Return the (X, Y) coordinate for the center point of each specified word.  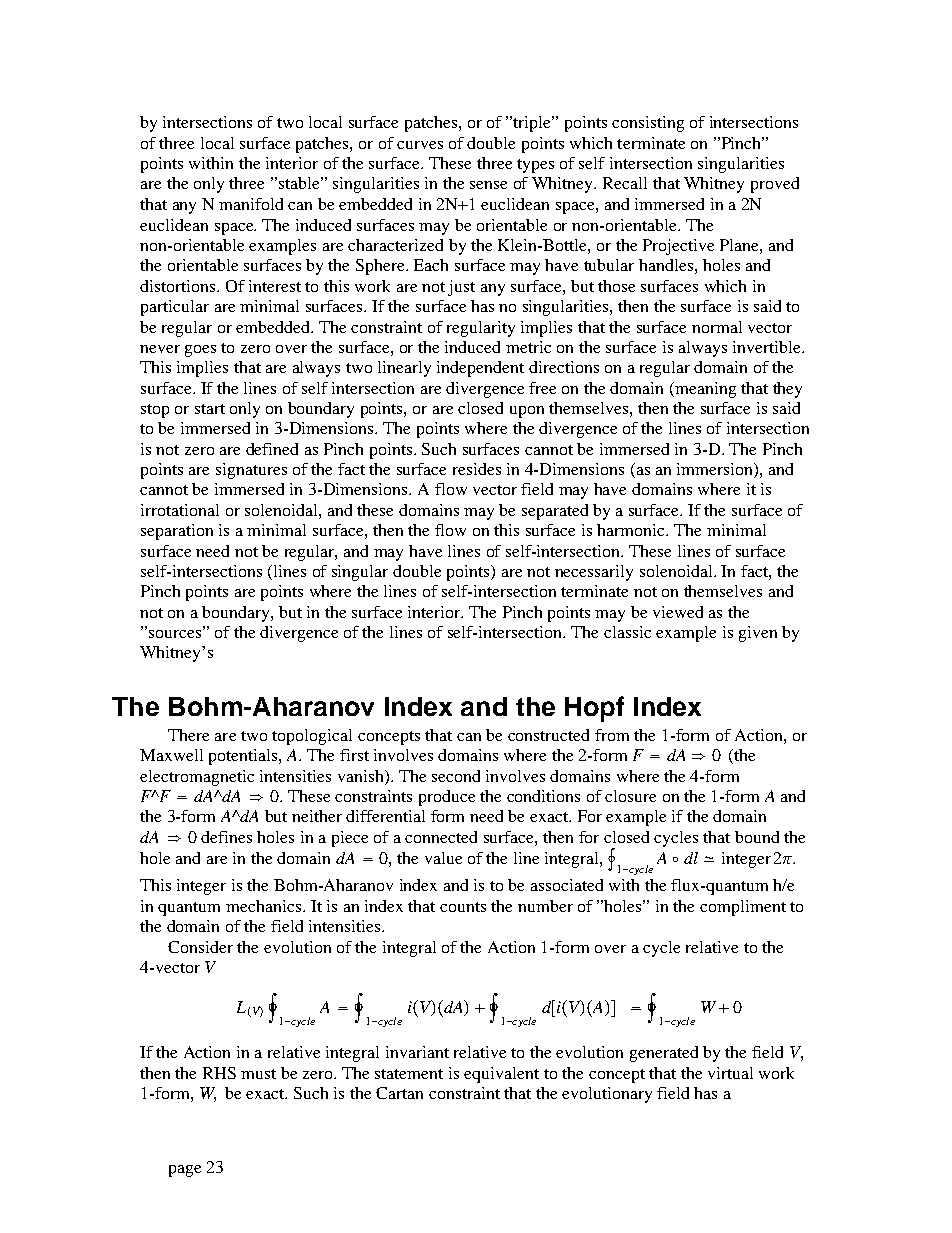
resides (477, 469)
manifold (251, 204)
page (185, 1171)
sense (488, 185)
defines (226, 837)
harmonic (632, 530)
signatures (251, 471)
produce (447, 798)
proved (775, 185)
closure (630, 796)
